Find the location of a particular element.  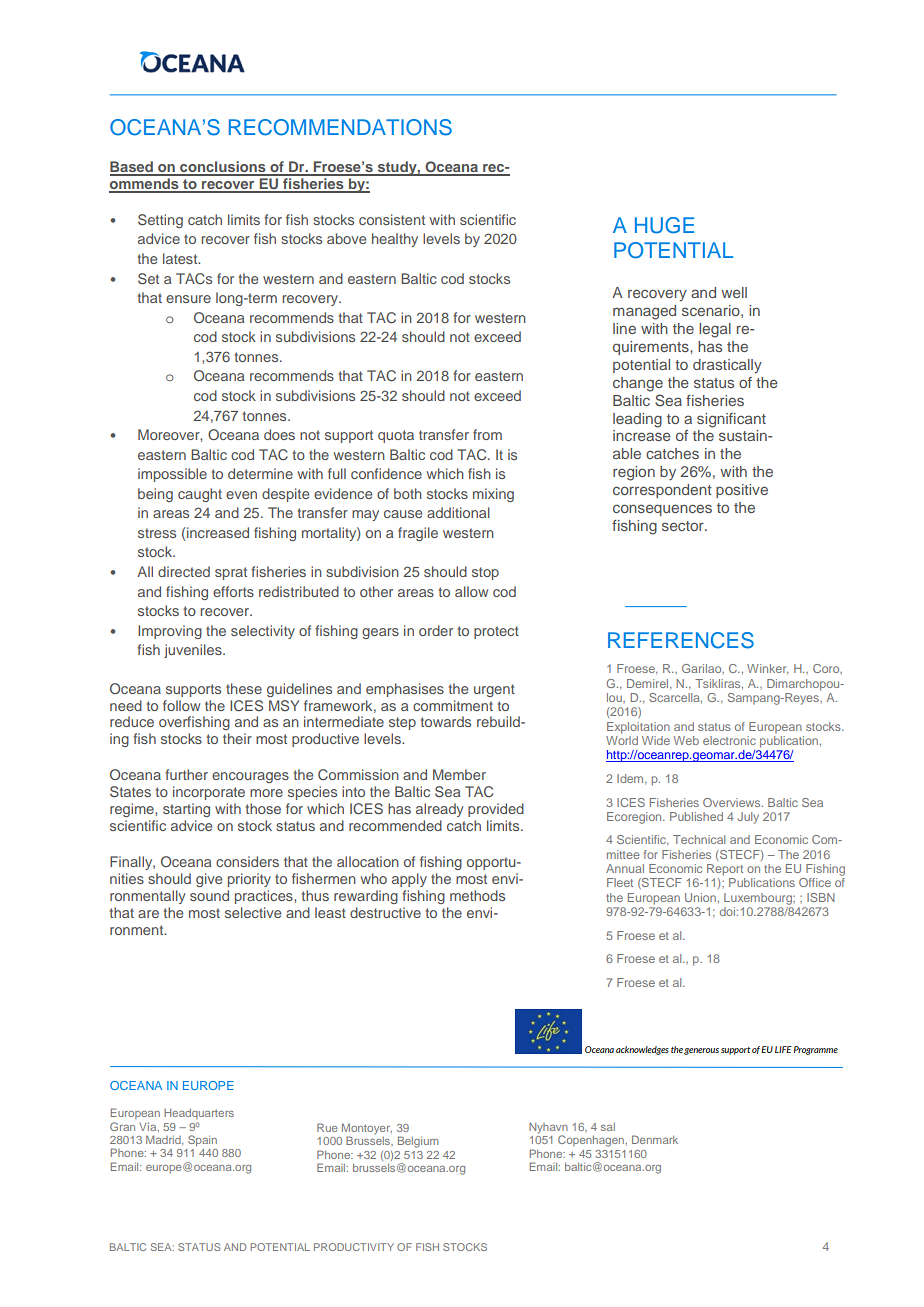

Spain is located at coordinates (202, 1140).
